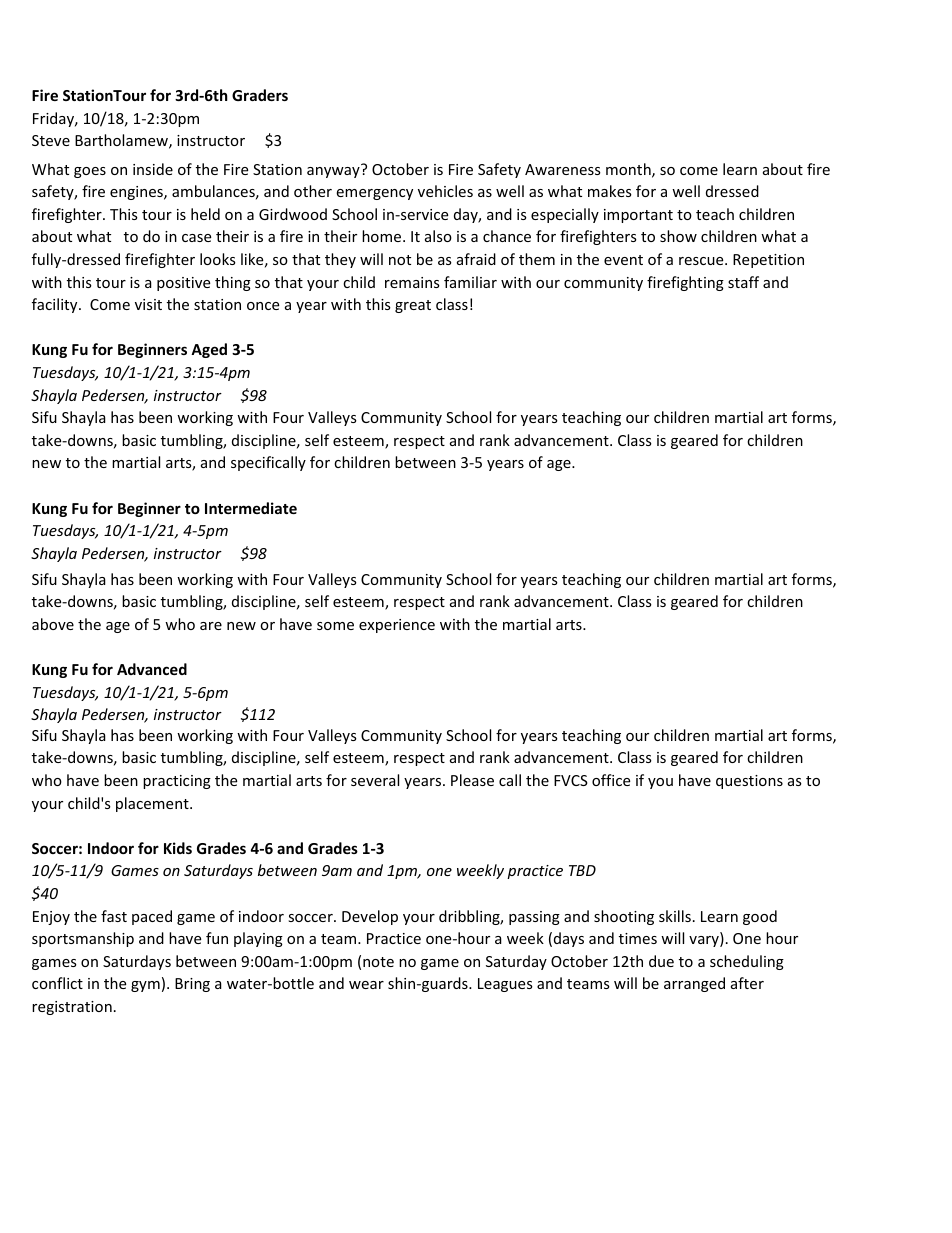  What do you see at coordinates (145, 986) in the screenshot?
I see `gym` at bounding box center [145, 986].
